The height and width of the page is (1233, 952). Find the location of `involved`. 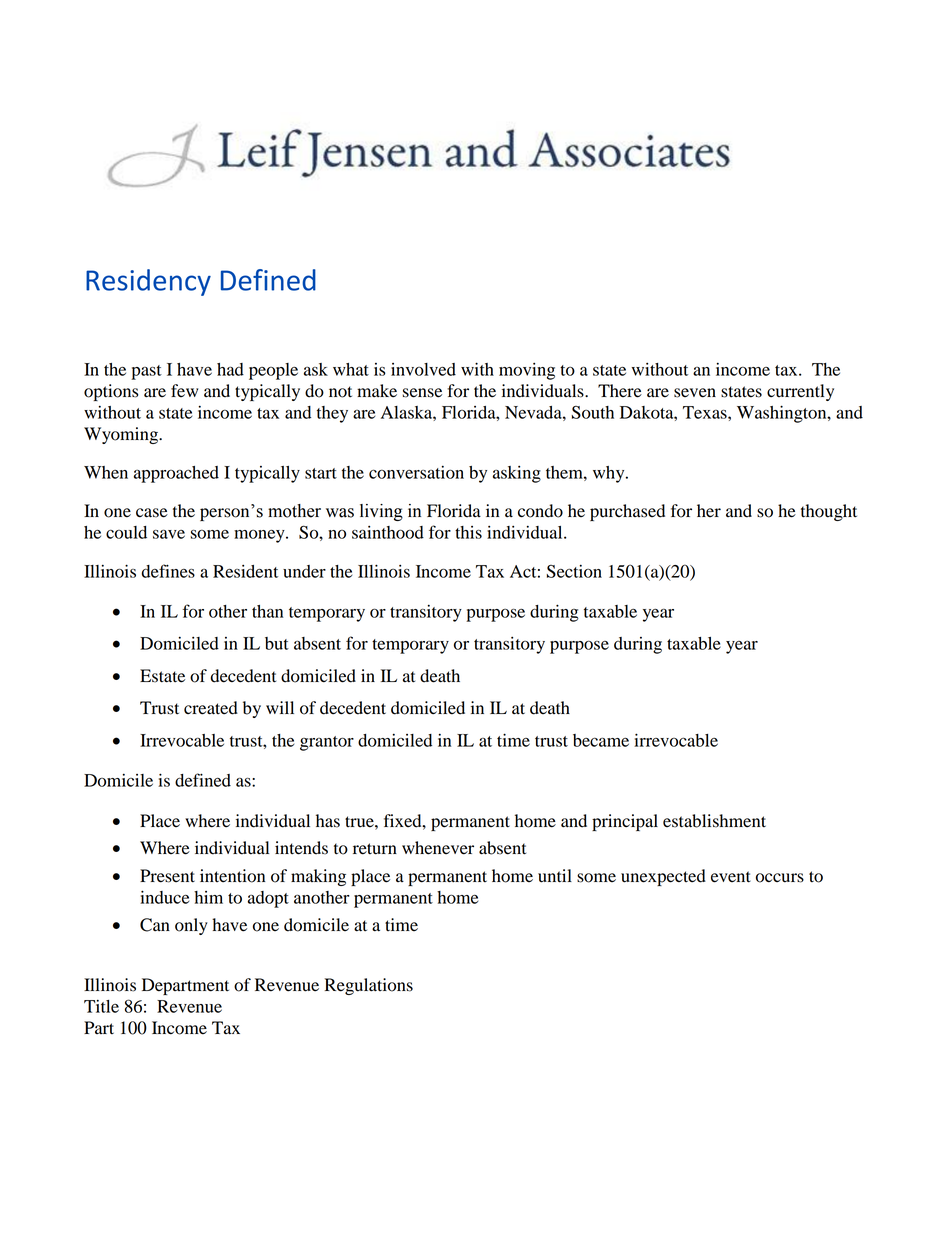

involved is located at coordinates (423, 369).
